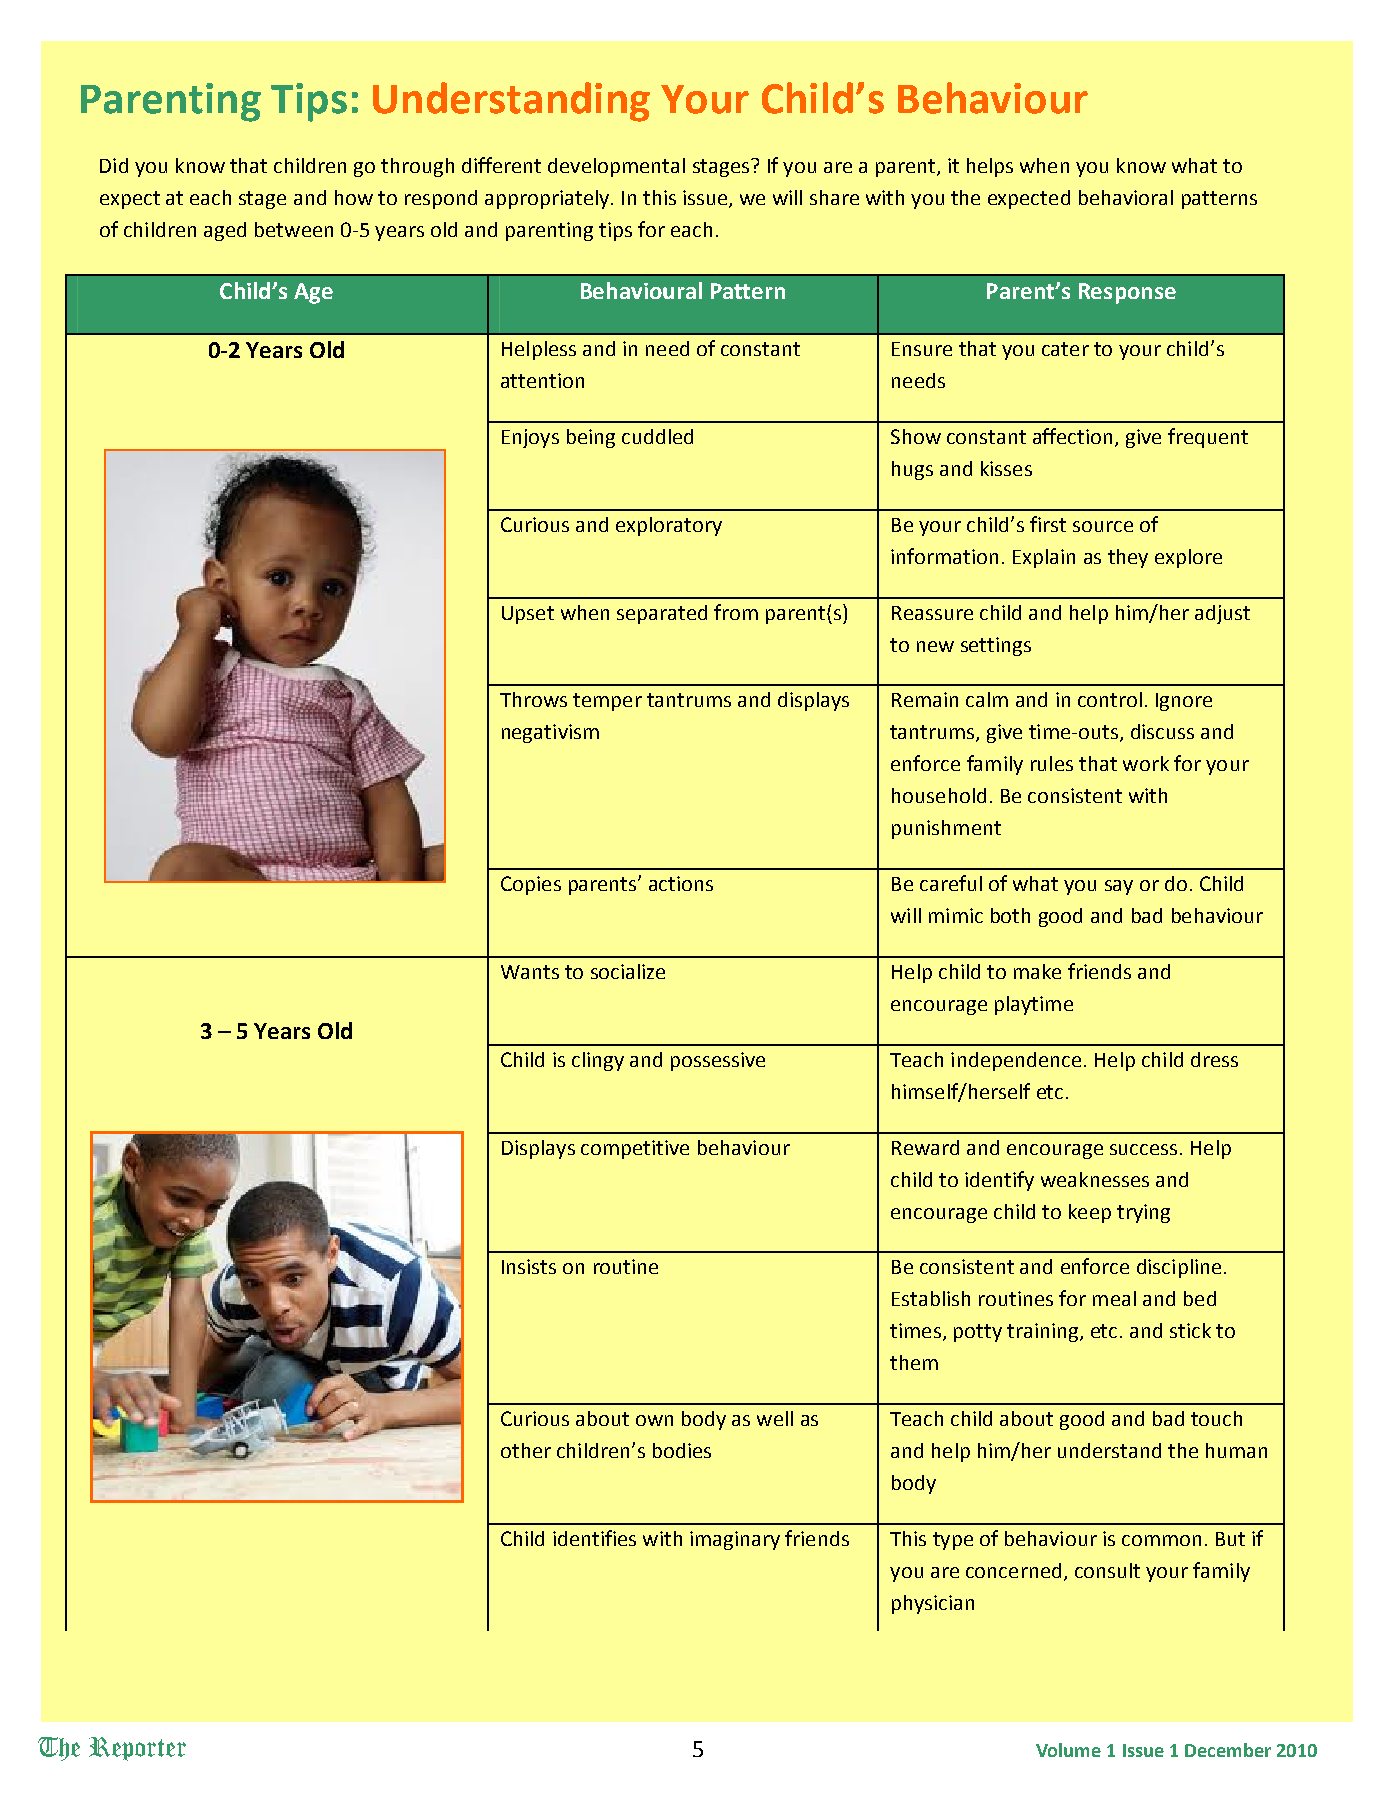 The width and height of the screenshot is (1393, 1803). I want to click on Reporter, so click(137, 1749).
